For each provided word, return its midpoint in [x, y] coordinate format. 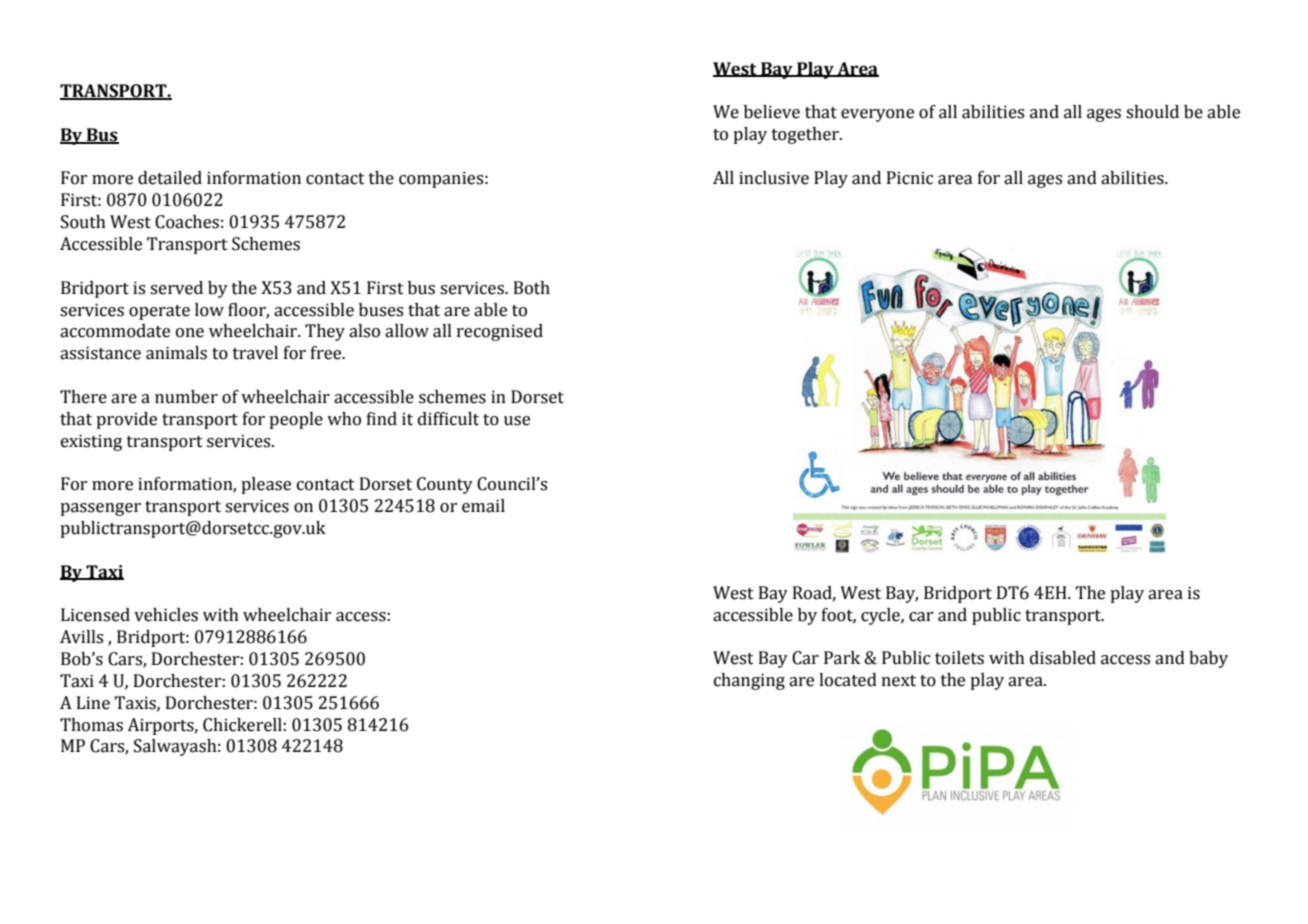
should [1152, 112]
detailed [170, 178]
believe [772, 112]
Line [93, 703]
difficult [448, 419]
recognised [500, 332]
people [296, 420]
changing [749, 681]
